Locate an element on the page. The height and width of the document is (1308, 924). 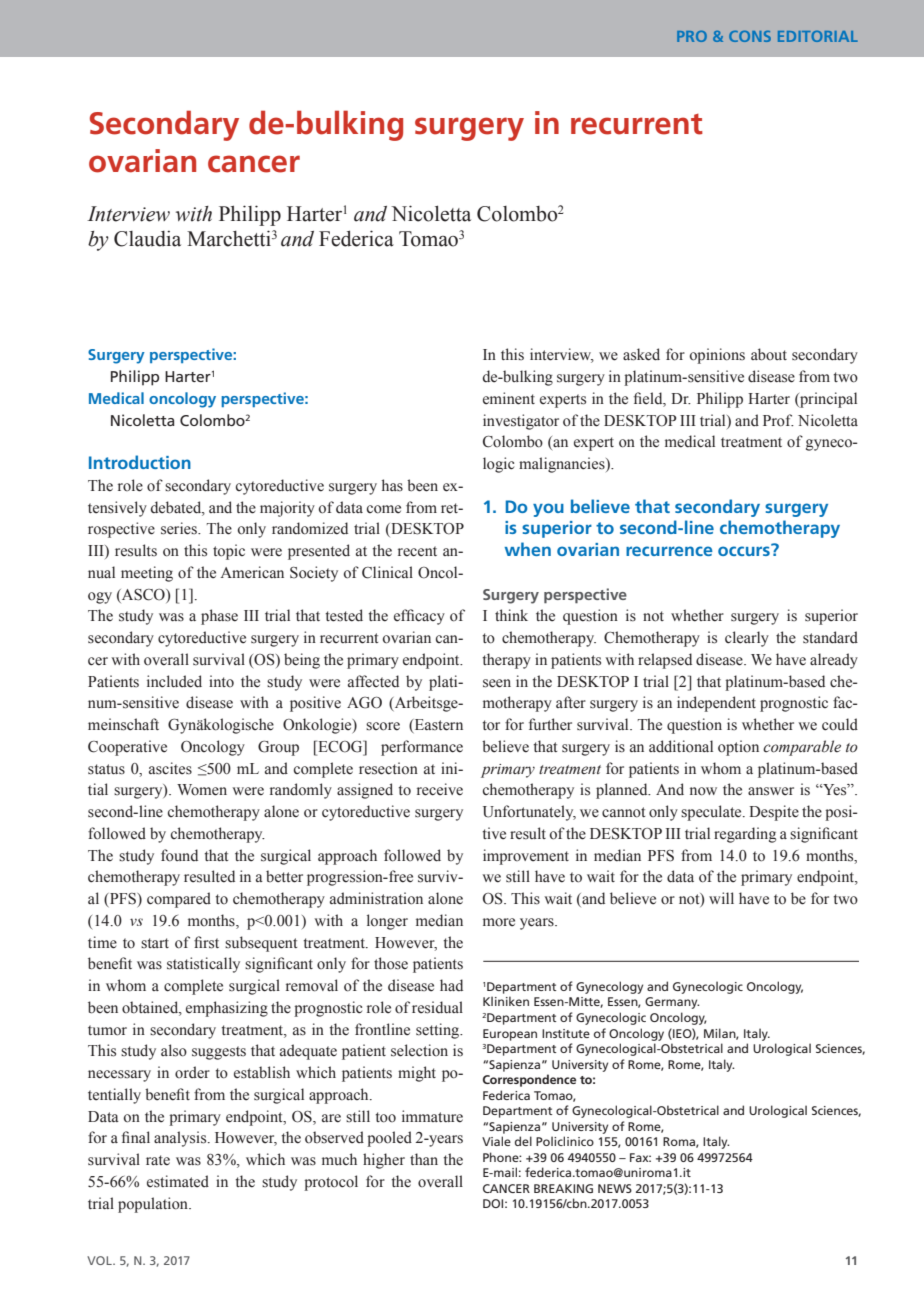
NEWS is located at coordinates (615, 1188).
